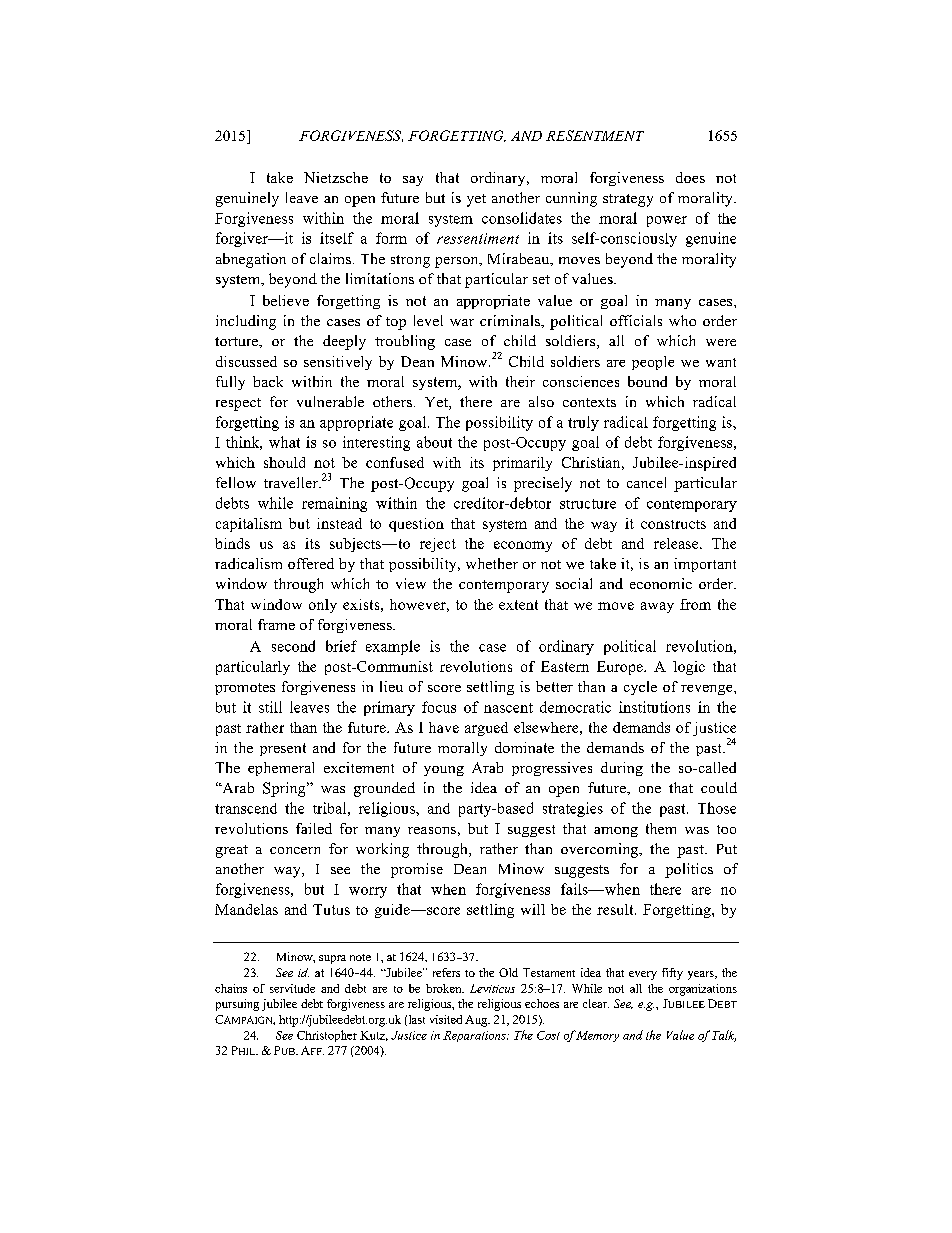  What do you see at coordinates (336, 177) in the document?
I see `Nietzsche` at bounding box center [336, 177].
